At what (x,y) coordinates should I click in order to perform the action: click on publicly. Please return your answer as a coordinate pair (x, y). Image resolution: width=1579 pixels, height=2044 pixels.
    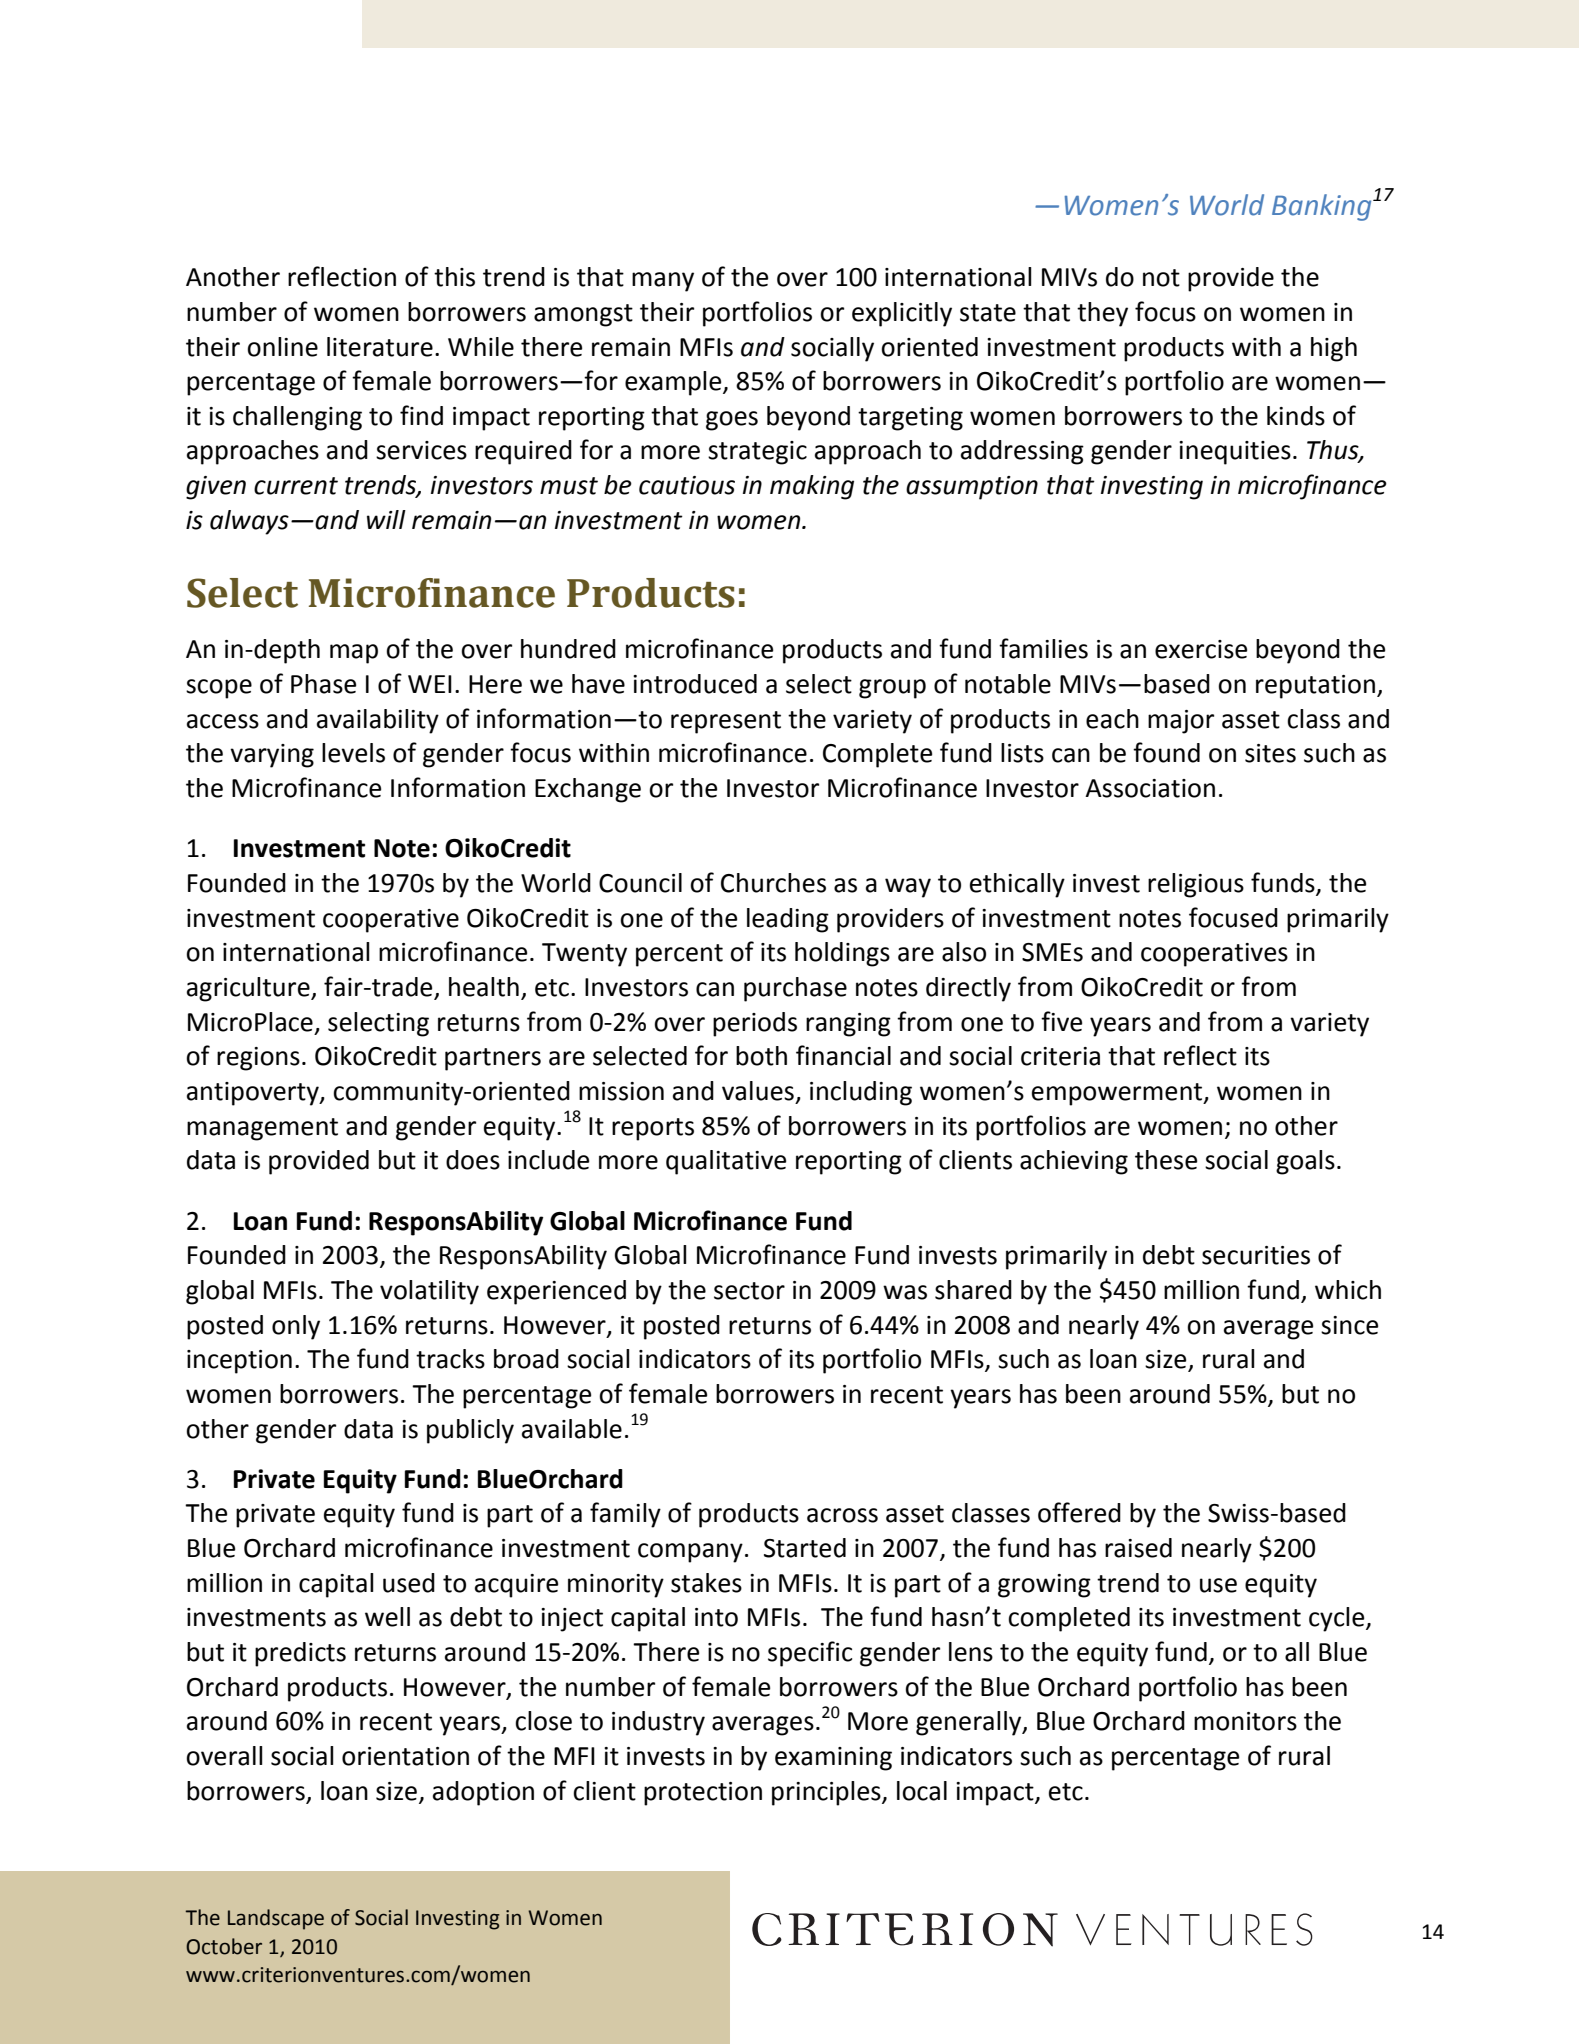
    Looking at the image, I should click on (470, 1431).
